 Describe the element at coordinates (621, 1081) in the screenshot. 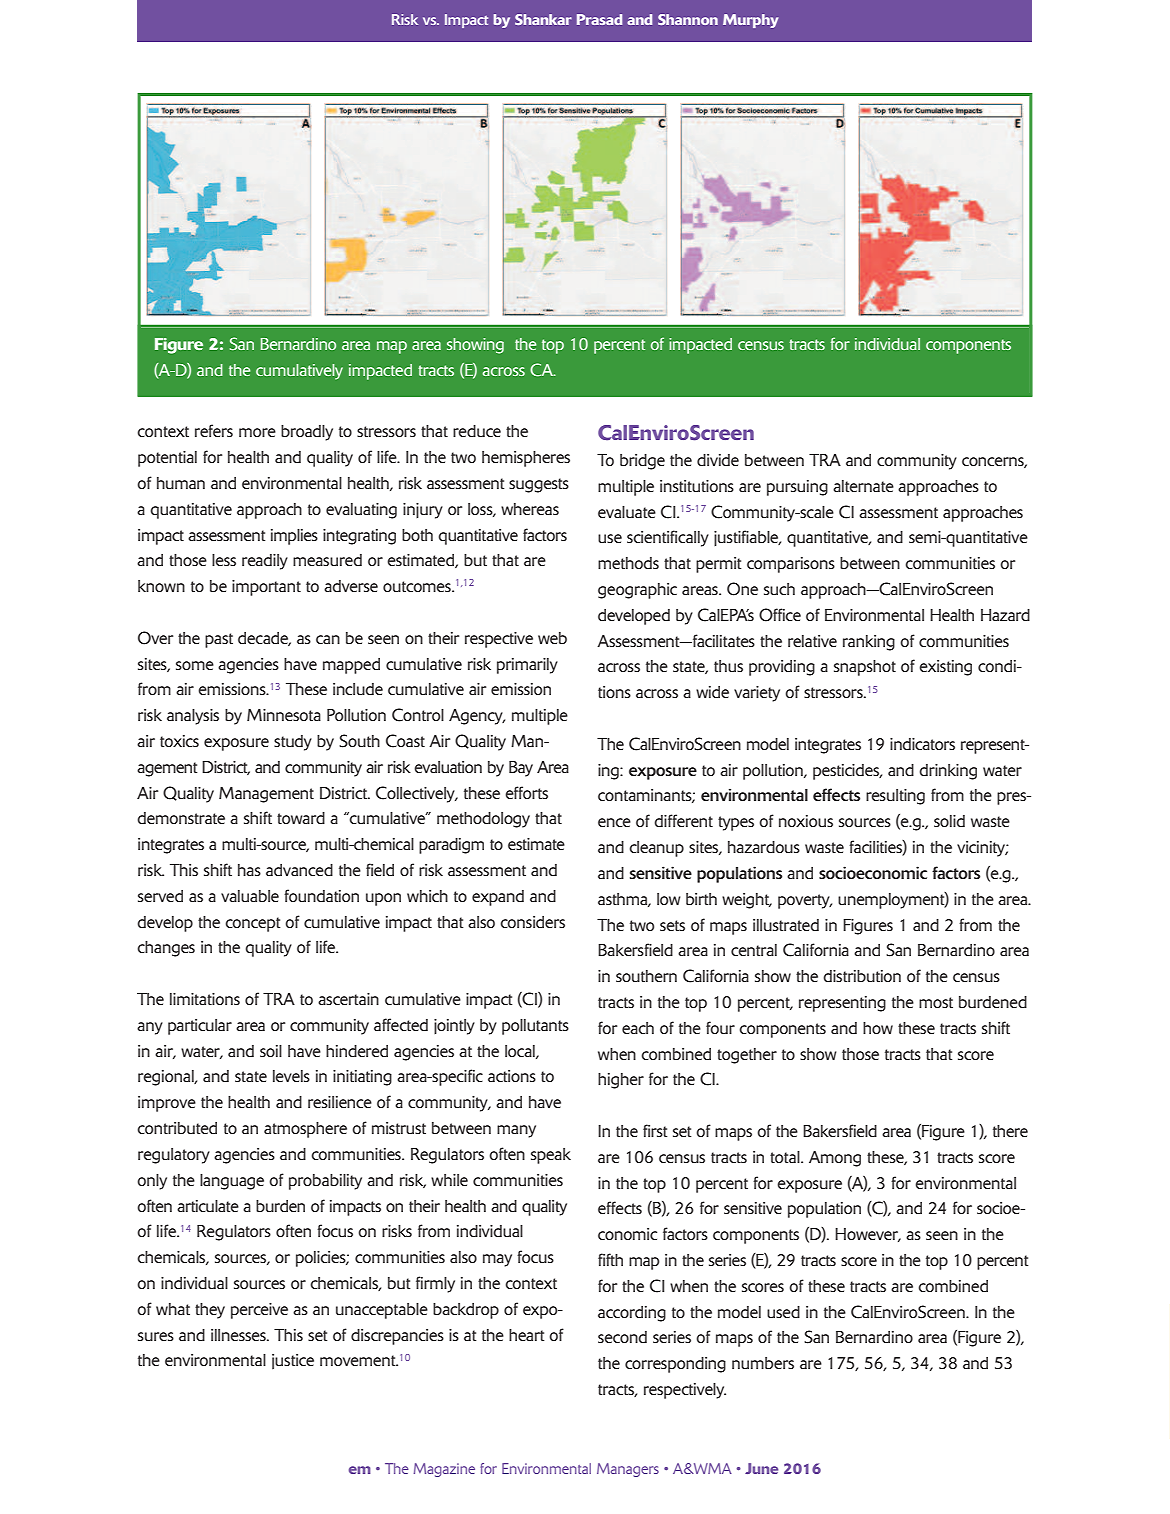

I see `higher` at that location.
